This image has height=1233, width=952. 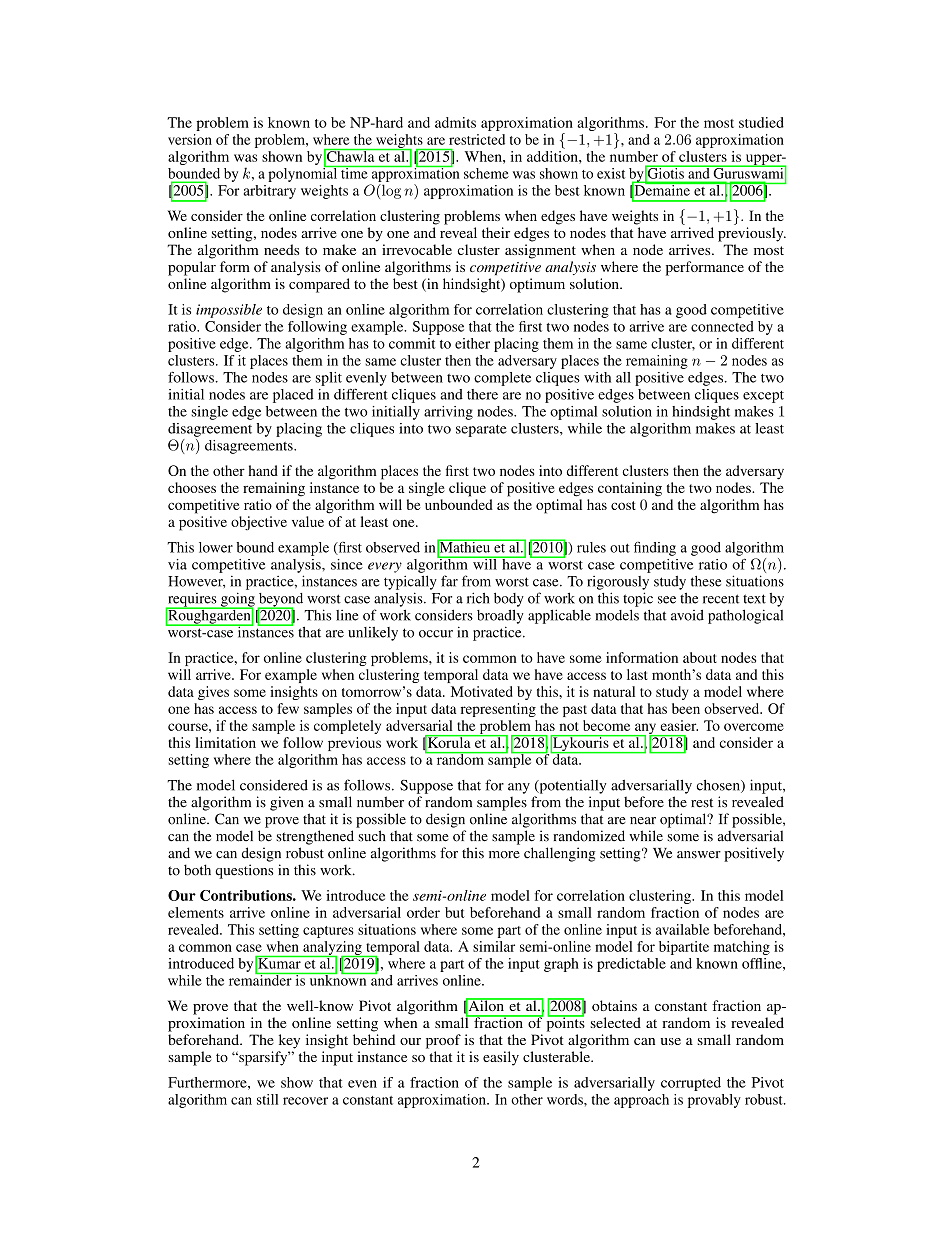 What do you see at coordinates (761, 122) in the image?
I see `studied` at bounding box center [761, 122].
